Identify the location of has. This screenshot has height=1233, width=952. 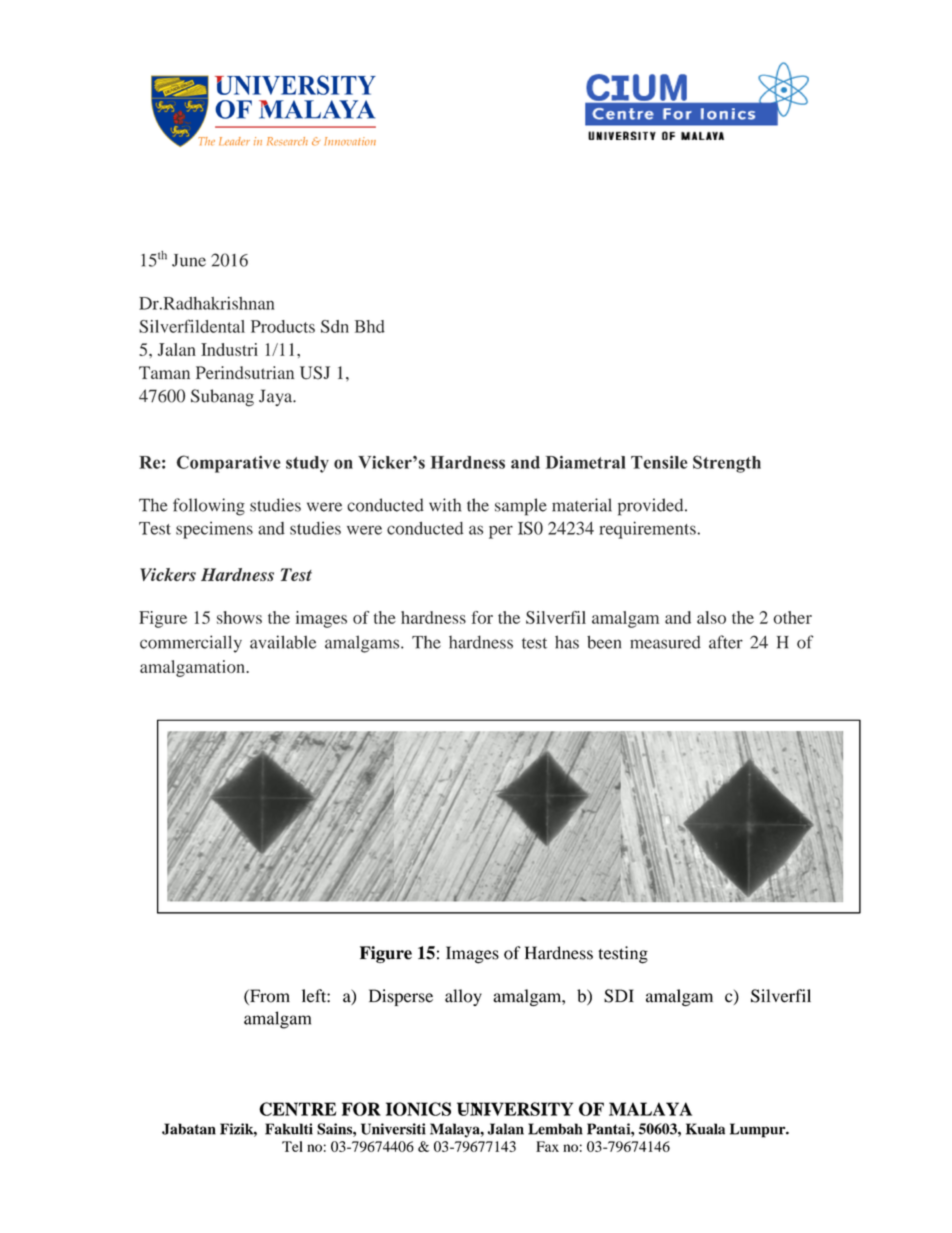
(567, 642).
